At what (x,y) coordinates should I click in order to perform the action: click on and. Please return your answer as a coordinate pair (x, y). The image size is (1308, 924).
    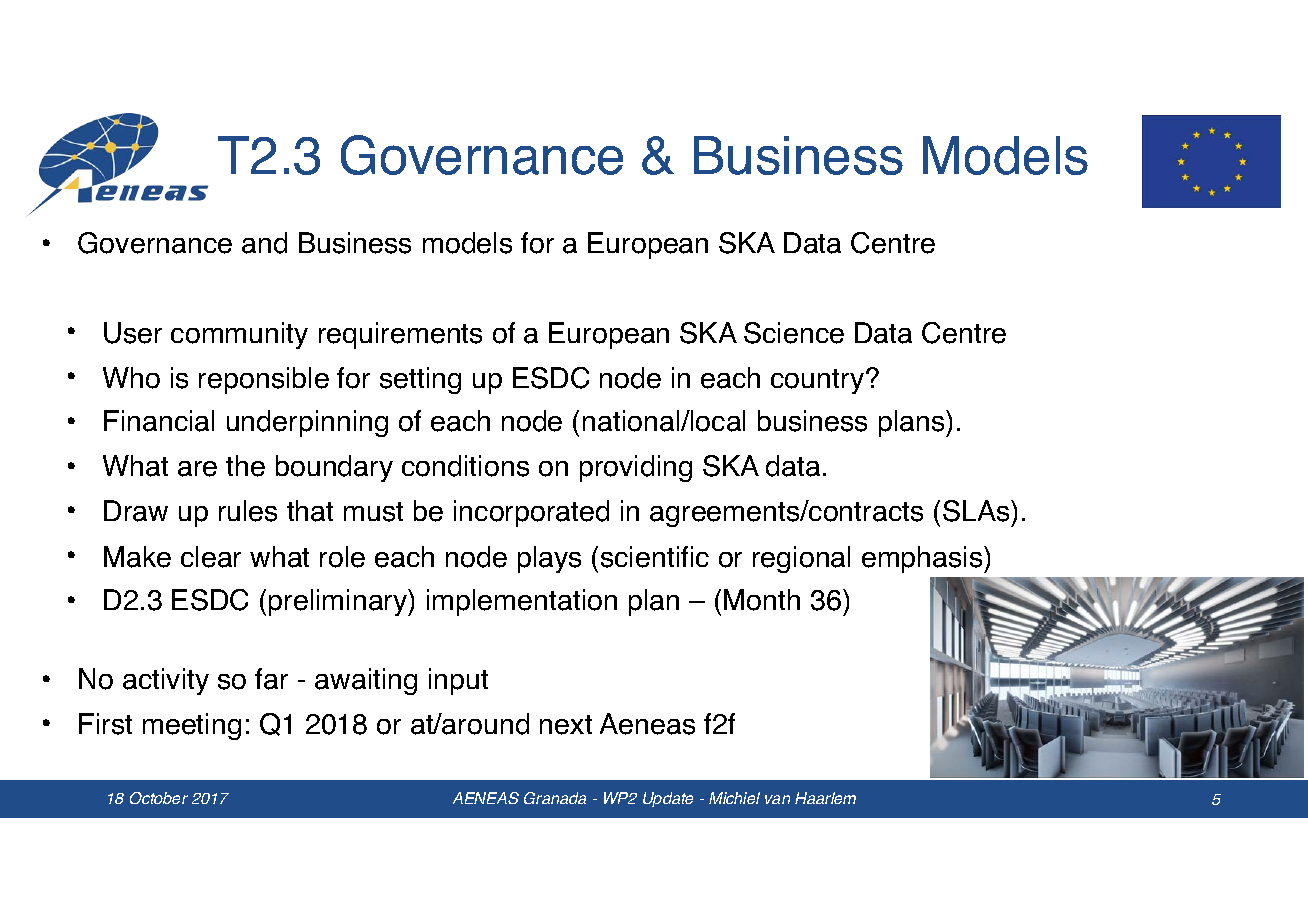
    Looking at the image, I should click on (264, 243).
